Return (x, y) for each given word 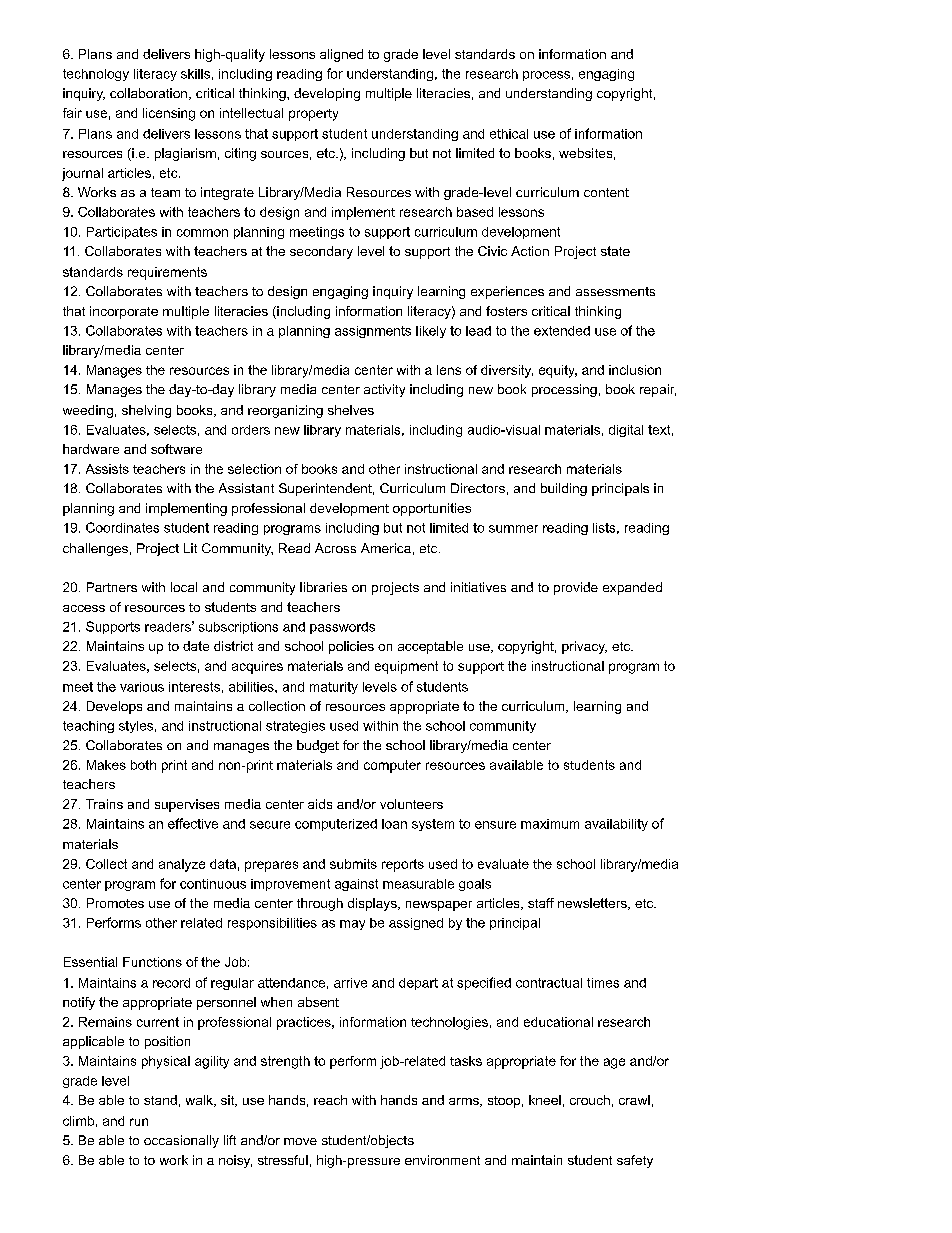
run (139, 1122)
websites (585, 153)
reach (330, 1100)
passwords (342, 628)
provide (576, 588)
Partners (112, 587)
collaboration (150, 94)
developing (327, 94)
